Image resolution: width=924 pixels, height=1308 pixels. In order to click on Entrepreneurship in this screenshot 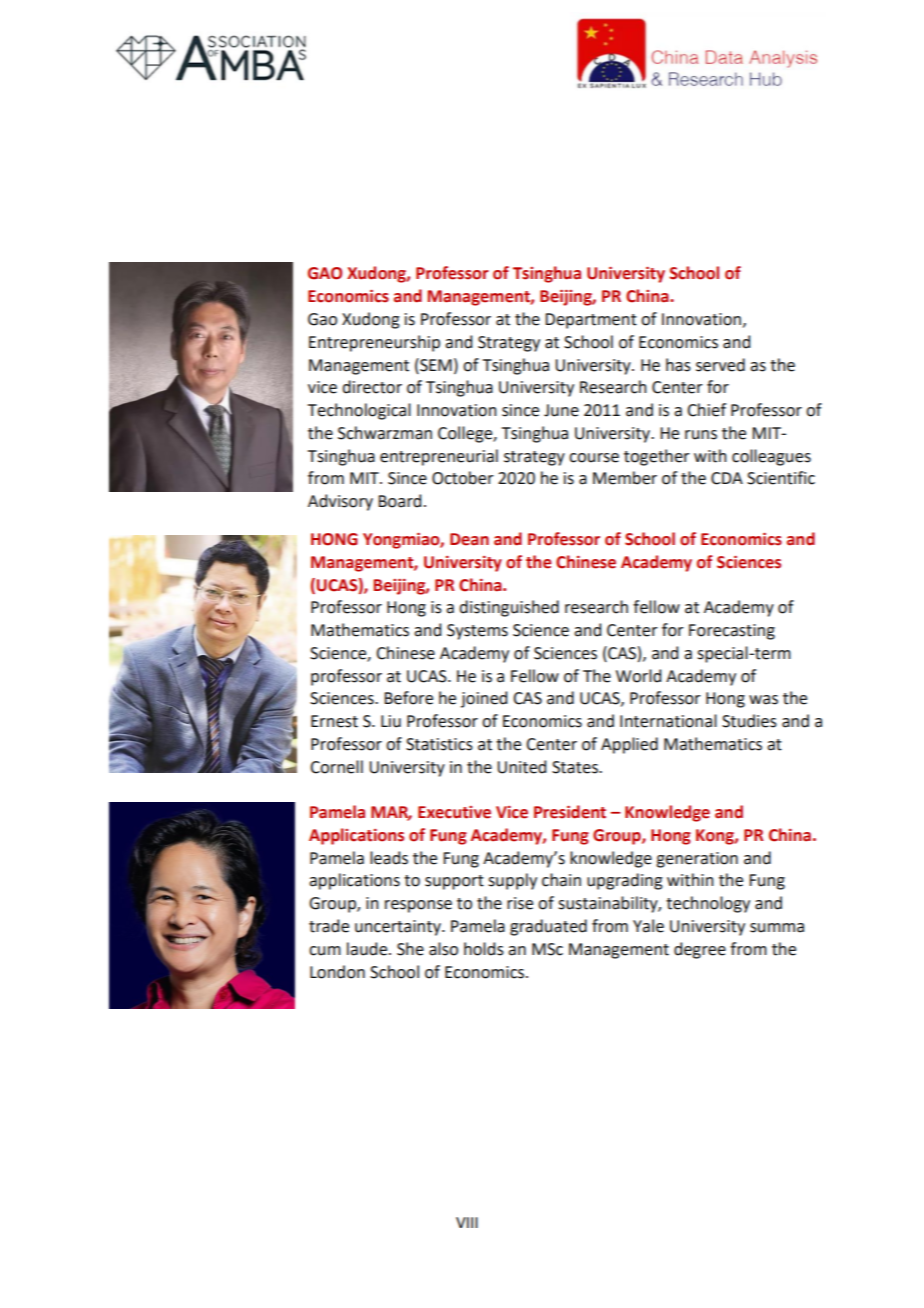, I will do `click(374, 343)`.
